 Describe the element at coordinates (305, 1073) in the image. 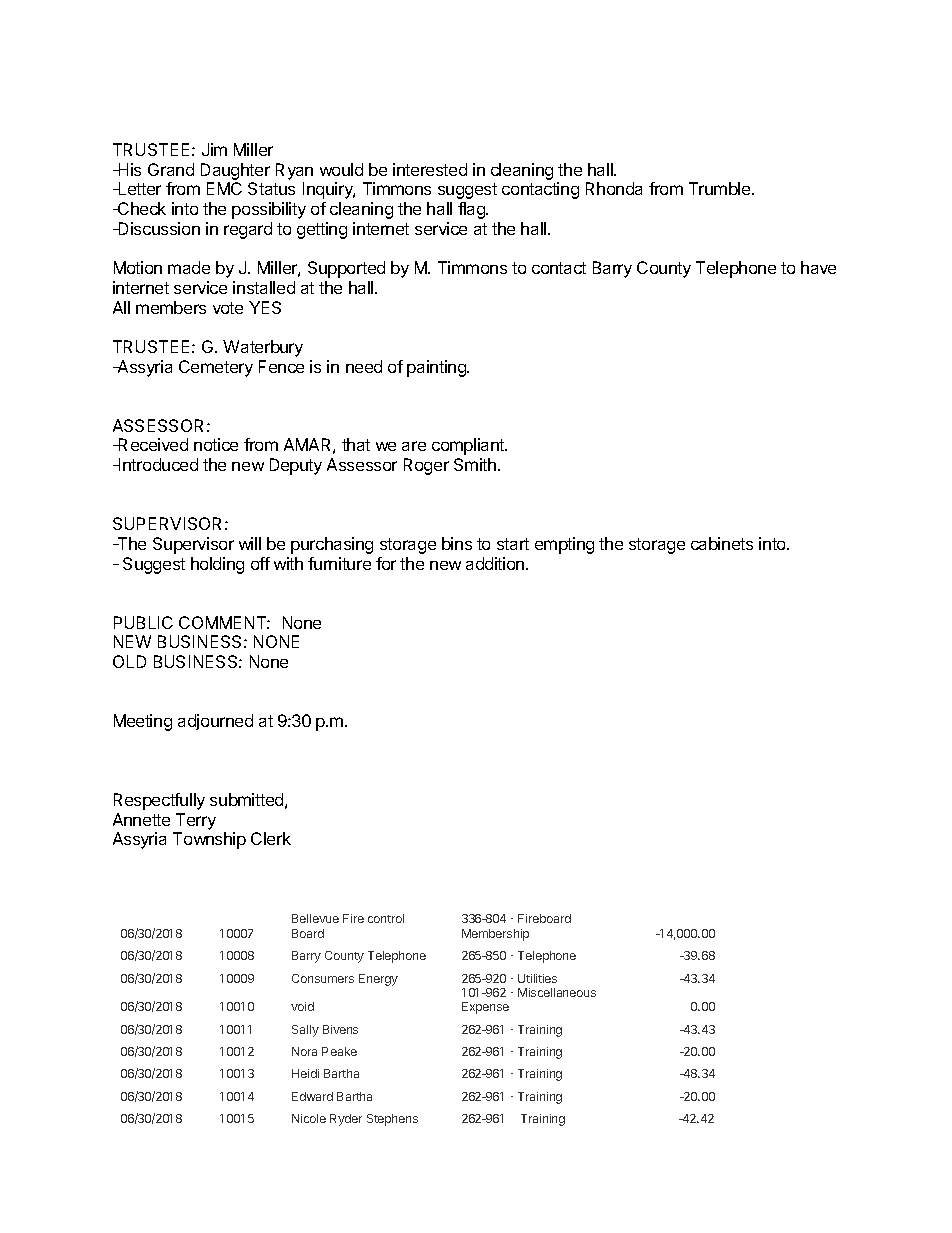

I see `Heidi` at that location.
